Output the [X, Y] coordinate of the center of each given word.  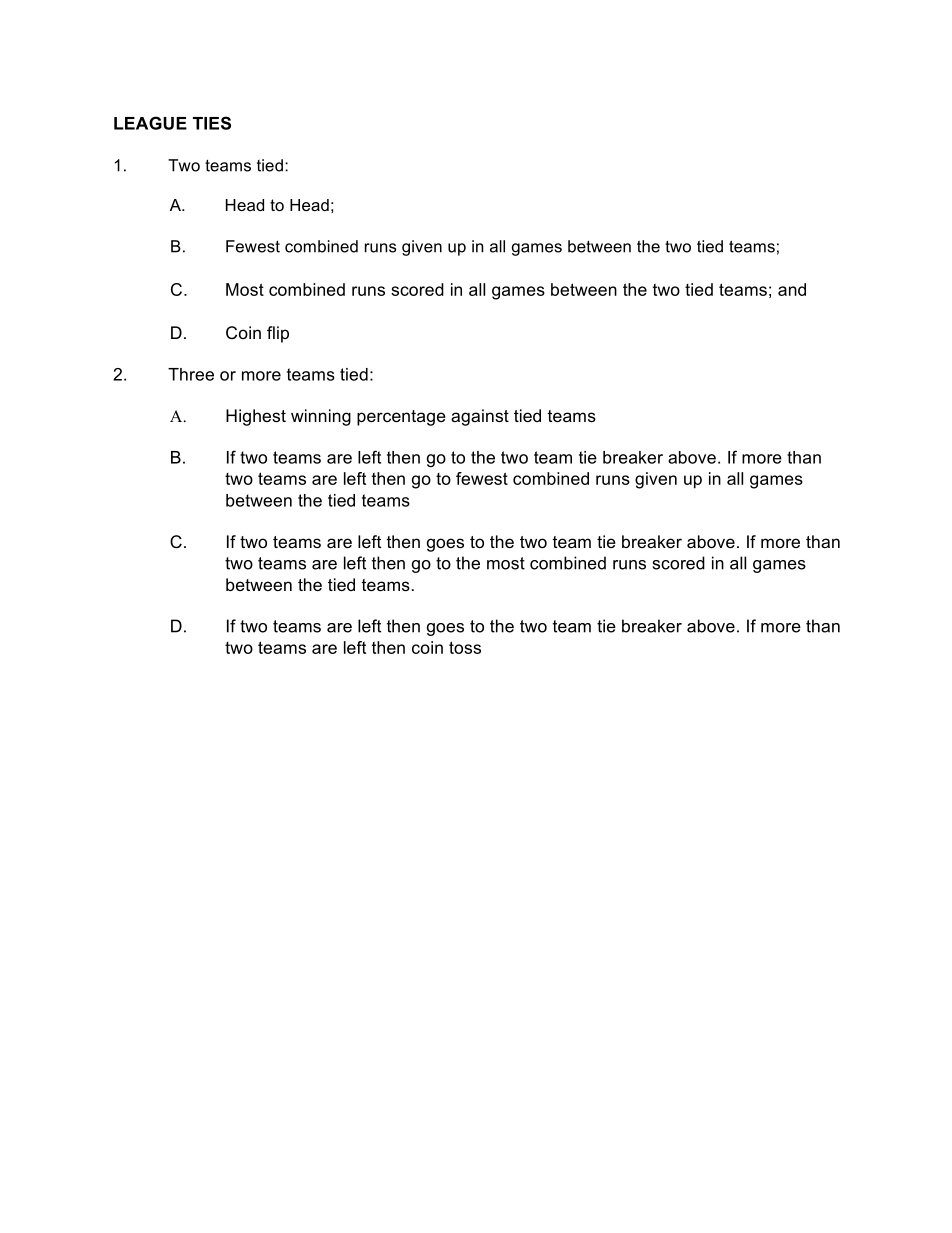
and [792, 289]
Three [191, 374]
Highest [256, 417]
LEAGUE [150, 123]
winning [321, 417]
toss [465, 647]
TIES [212, 123]
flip [278, 334]
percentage [401, 418]
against [480, 417]
